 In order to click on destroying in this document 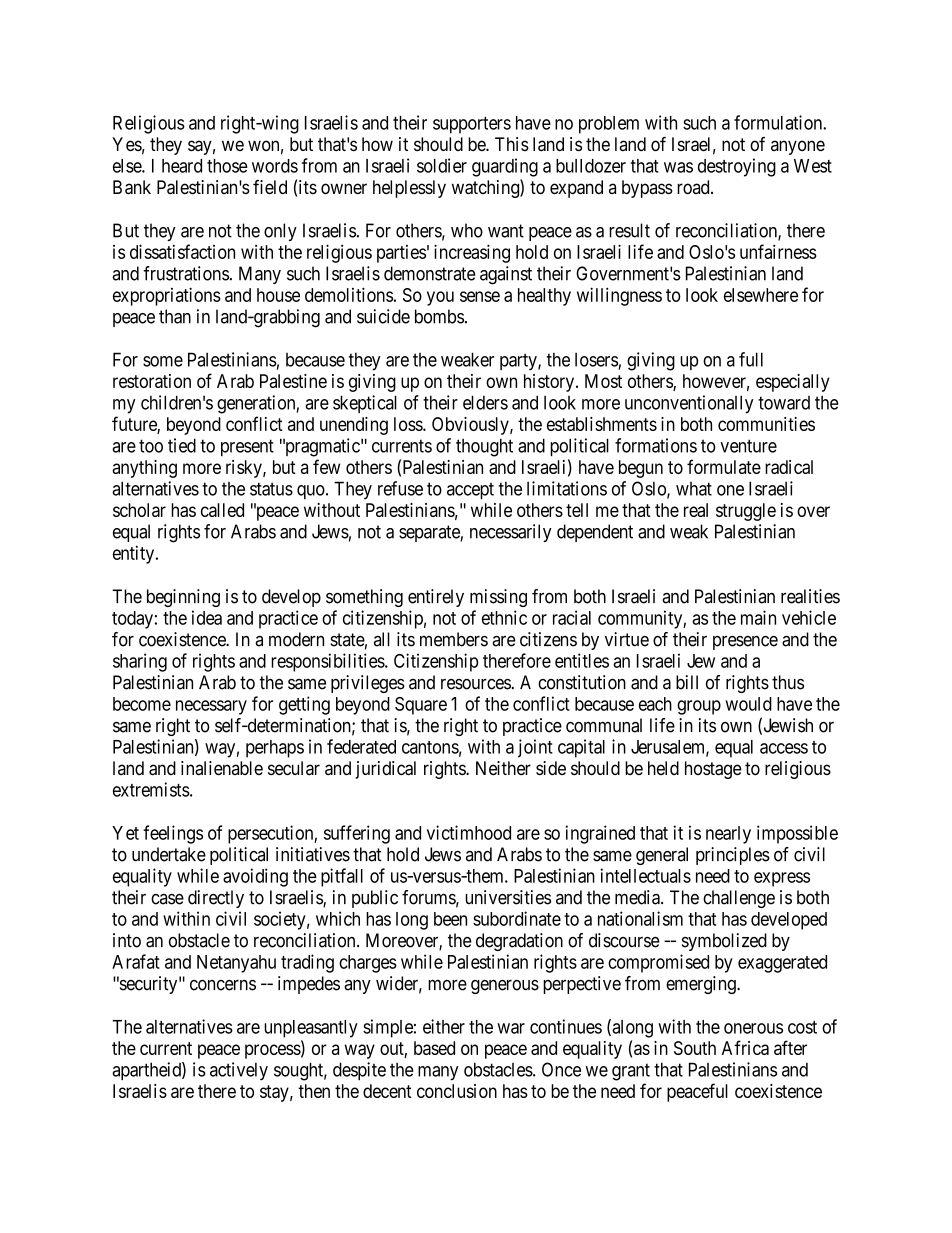, I will do `click(737, 167)`.
